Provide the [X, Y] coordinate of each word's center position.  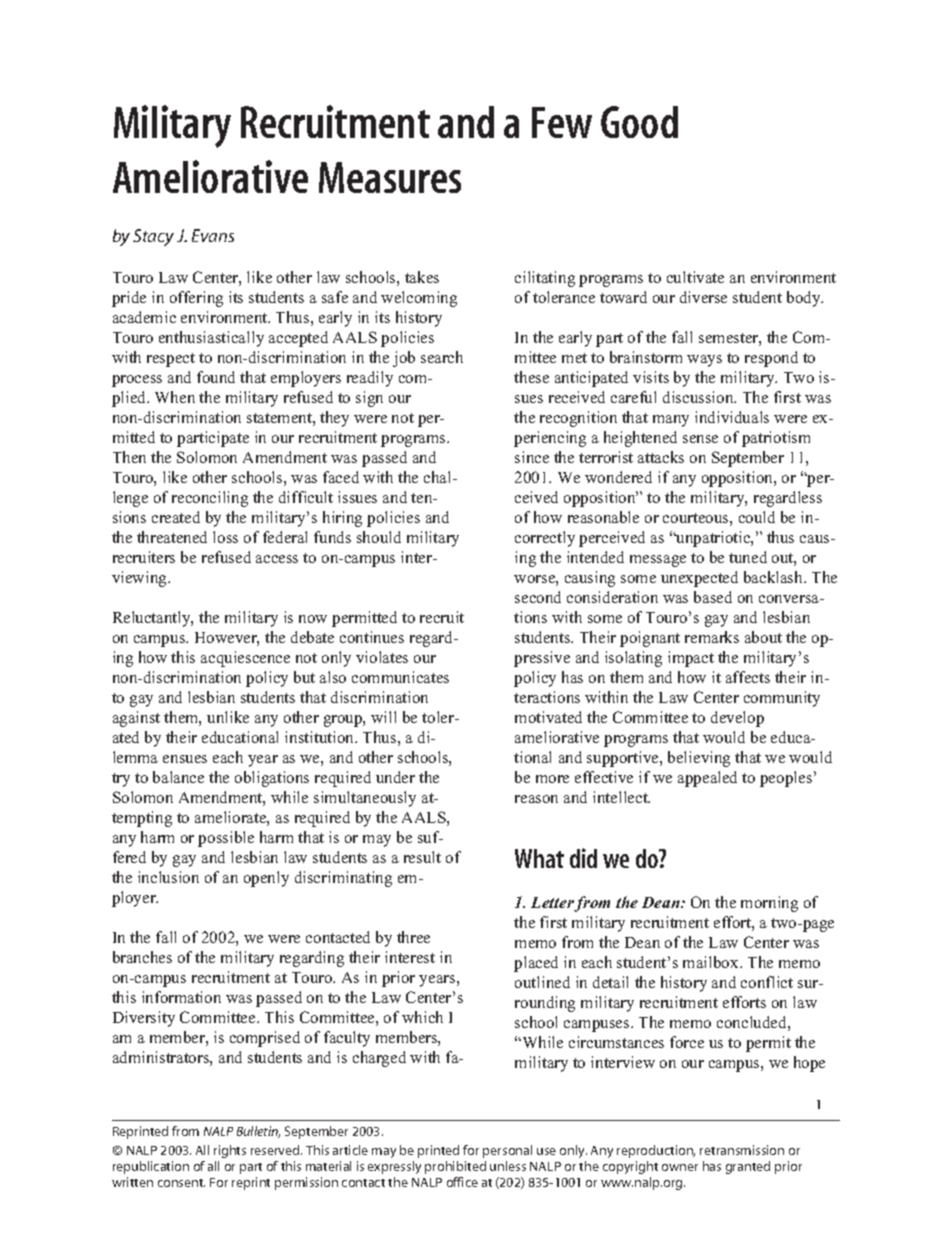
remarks [712, 637]
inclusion [168, 877]
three [413, 937]
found [216, 377]
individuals [732, 417]
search [442, 357]
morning [769, 904]
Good [639, 122]
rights [230, 1151]
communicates [400, 677]
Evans [213, 235]
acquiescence [245, 659]
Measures [390, 177]
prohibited [455, 1167]
